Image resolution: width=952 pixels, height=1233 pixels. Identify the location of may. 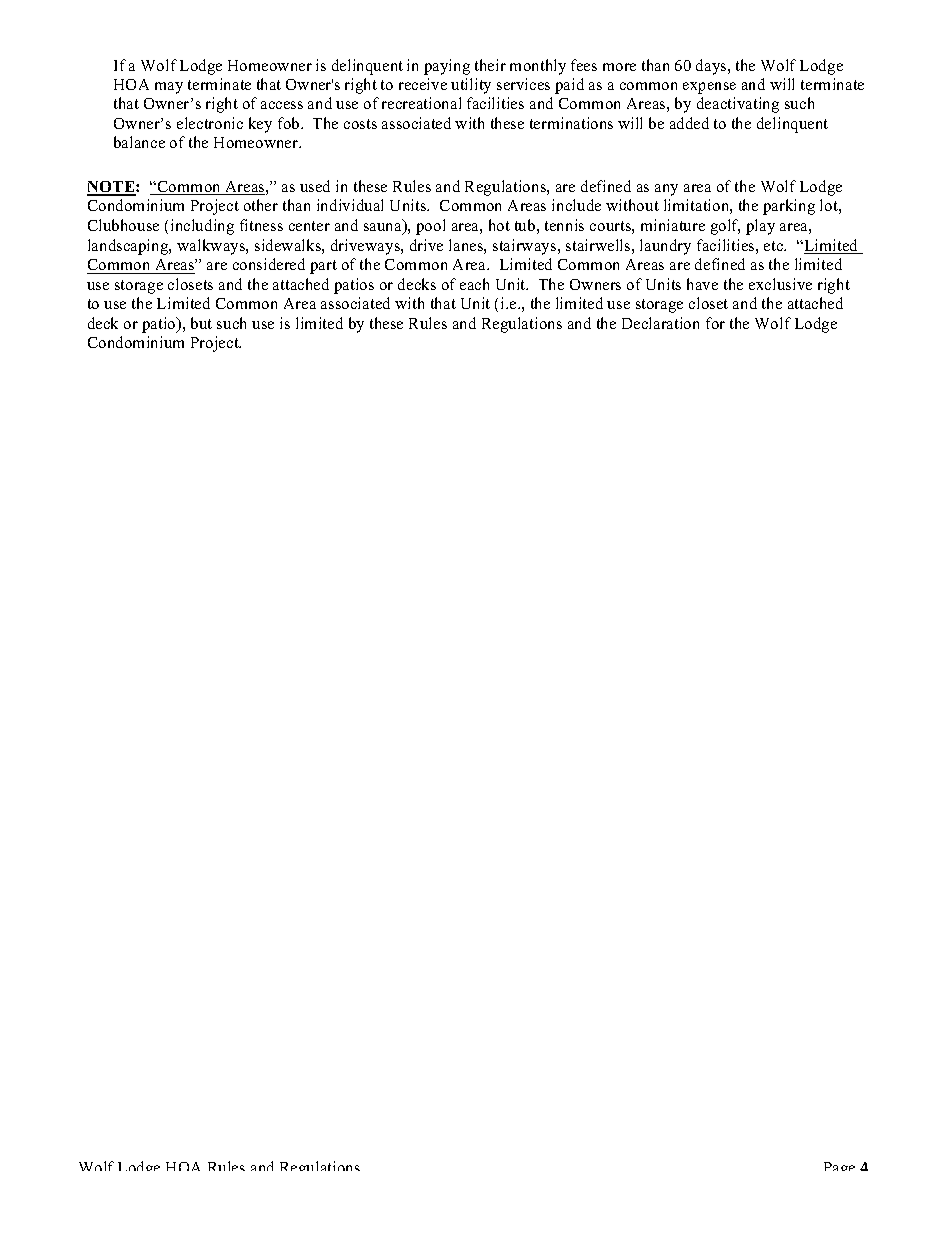
(169, 88).
